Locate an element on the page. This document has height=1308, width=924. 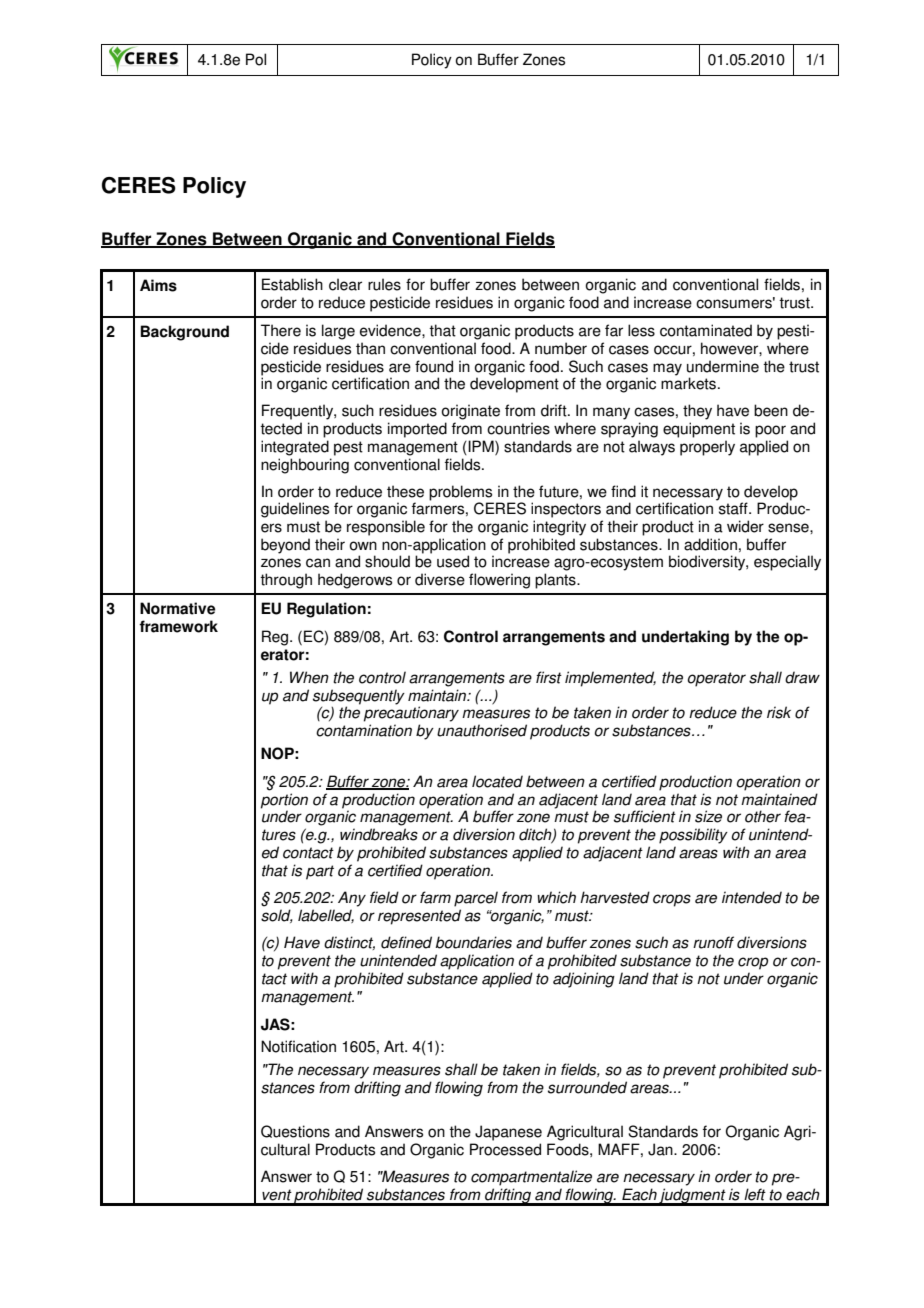
Questions is located at coordinates (295, 1131).
